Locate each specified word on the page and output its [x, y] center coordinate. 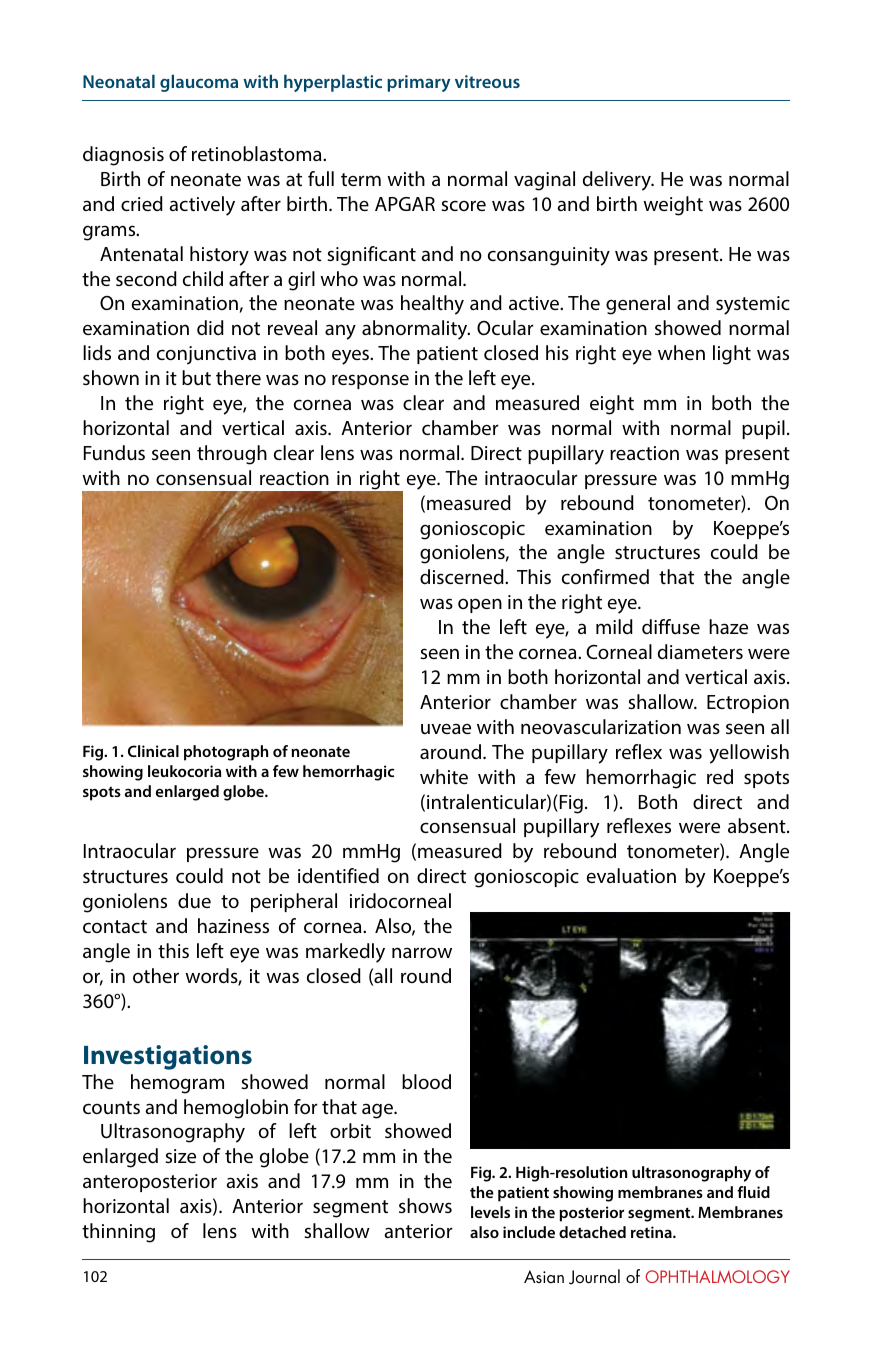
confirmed [605, 576]
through [232, 455]
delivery [618, 181]
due [194, 901]
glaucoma [199, 83]
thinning [118, 1233]
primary [419, 83]
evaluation [631, 875]
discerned [463, 576]
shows [425, 1205]
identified [338, 876]
